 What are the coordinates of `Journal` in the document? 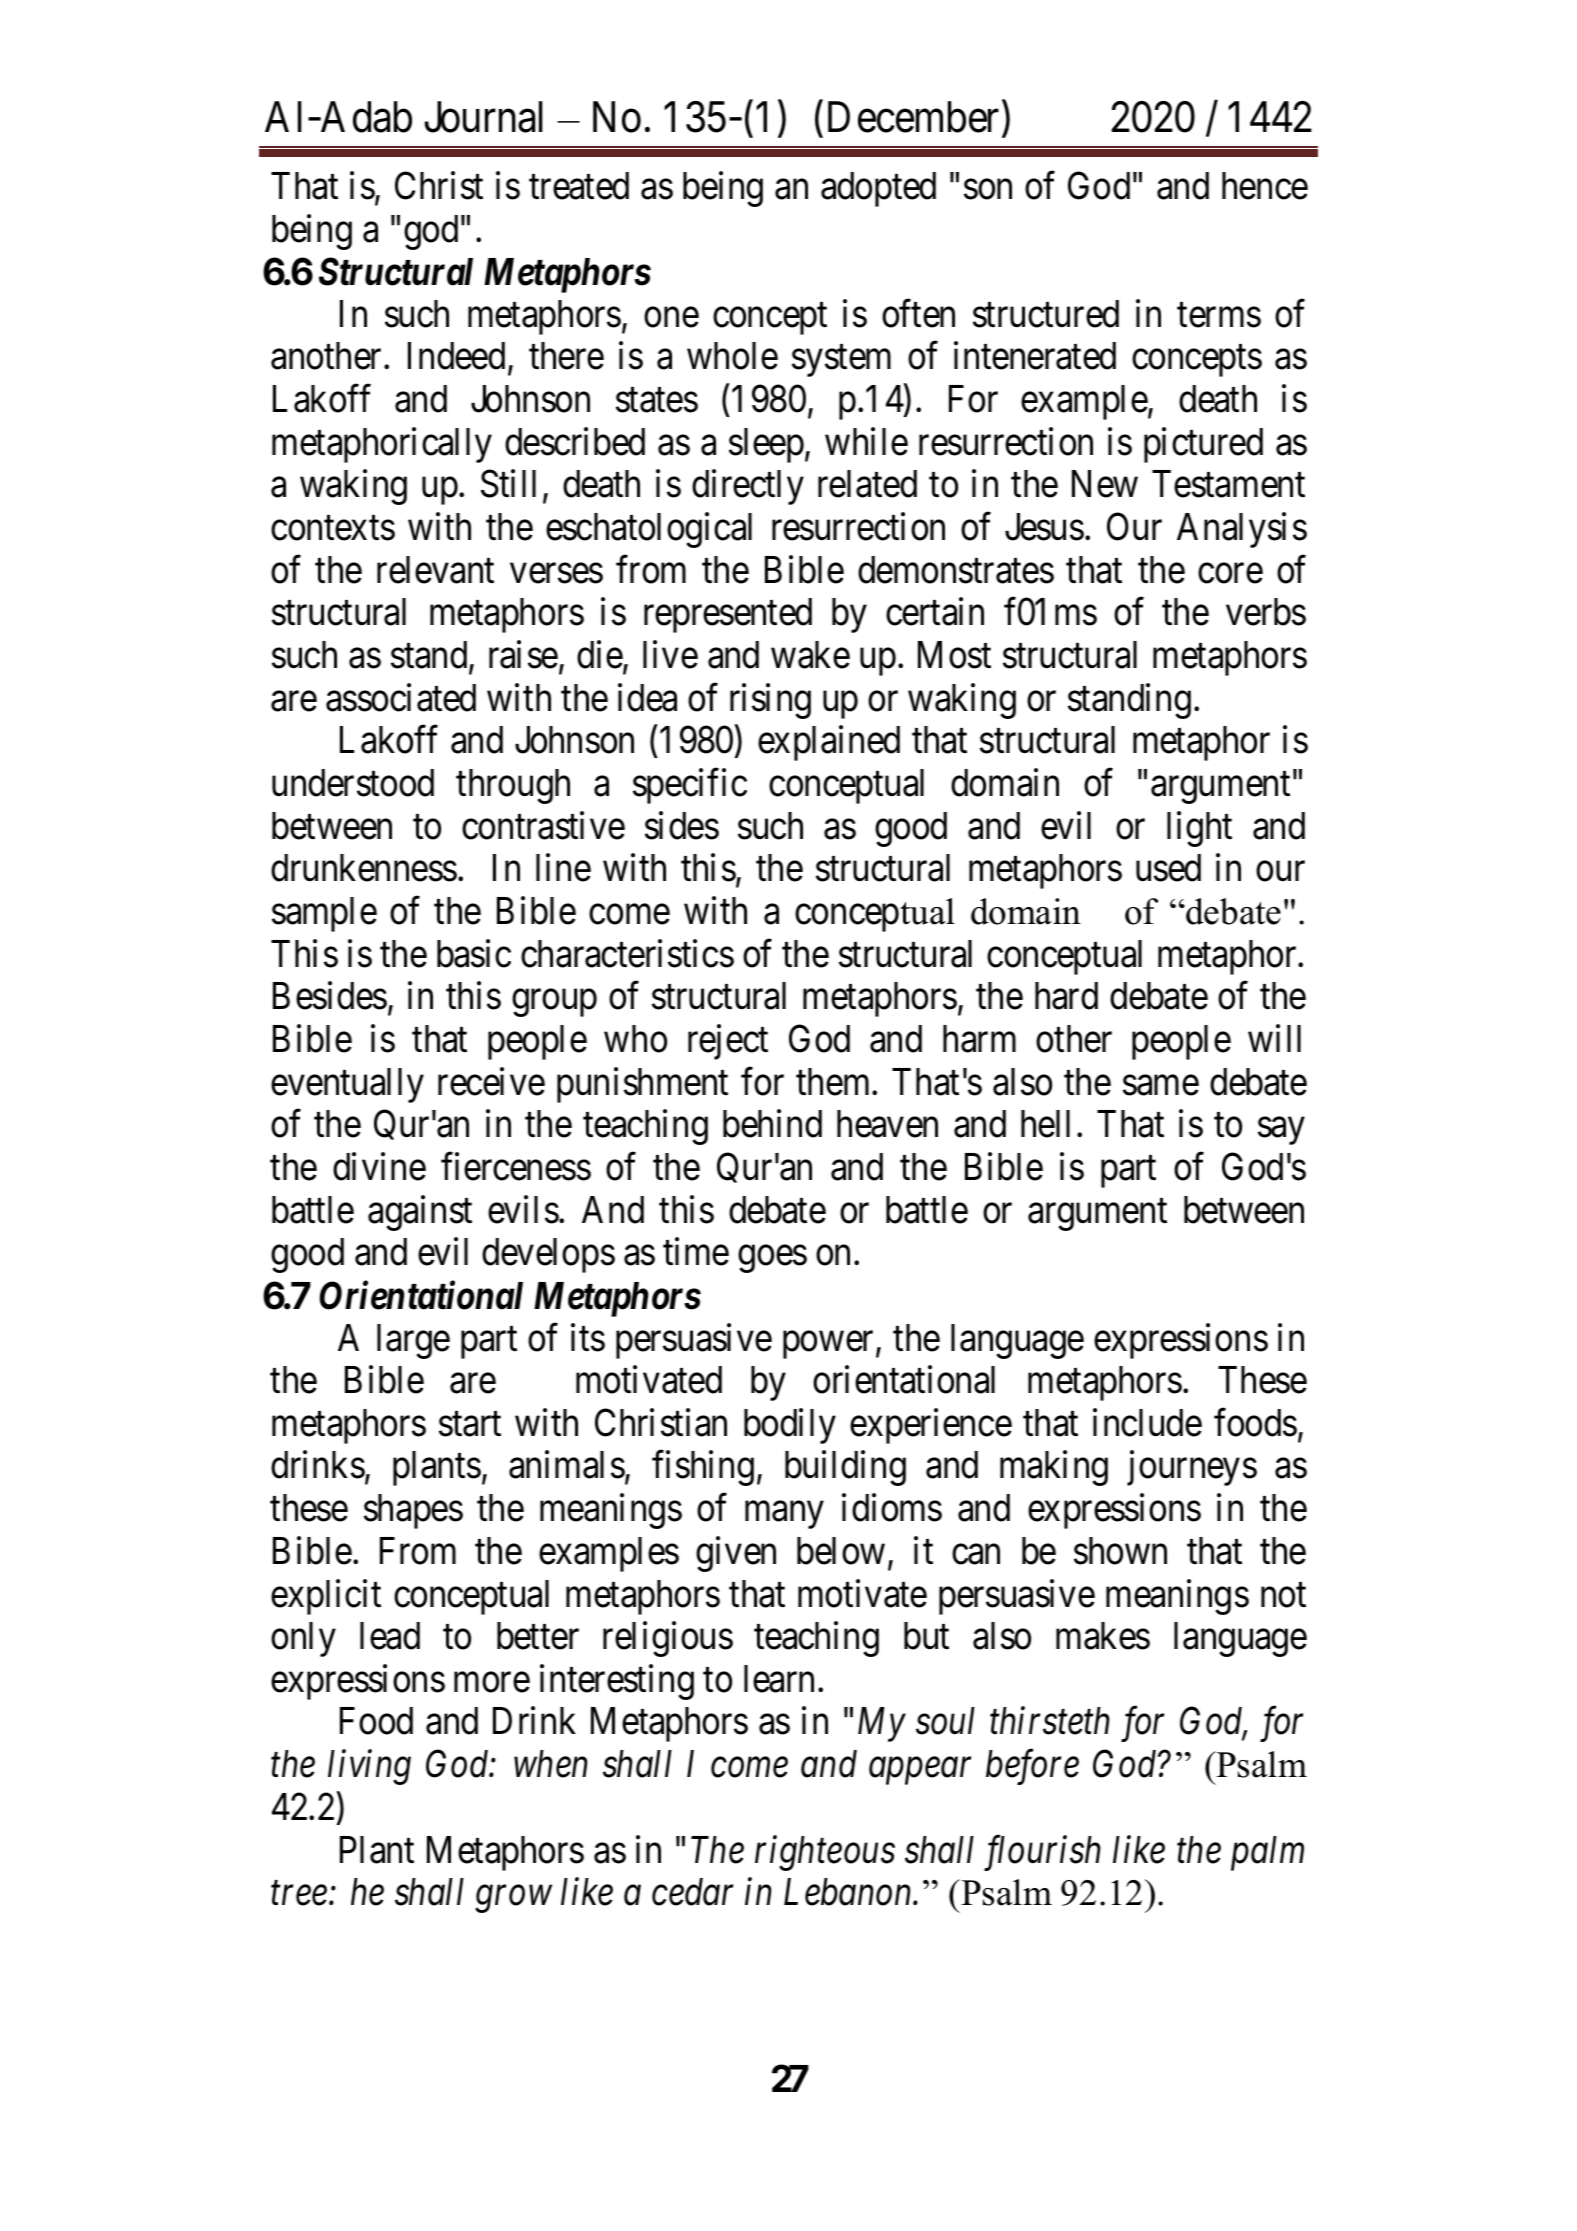 It's located at (484, 117).
